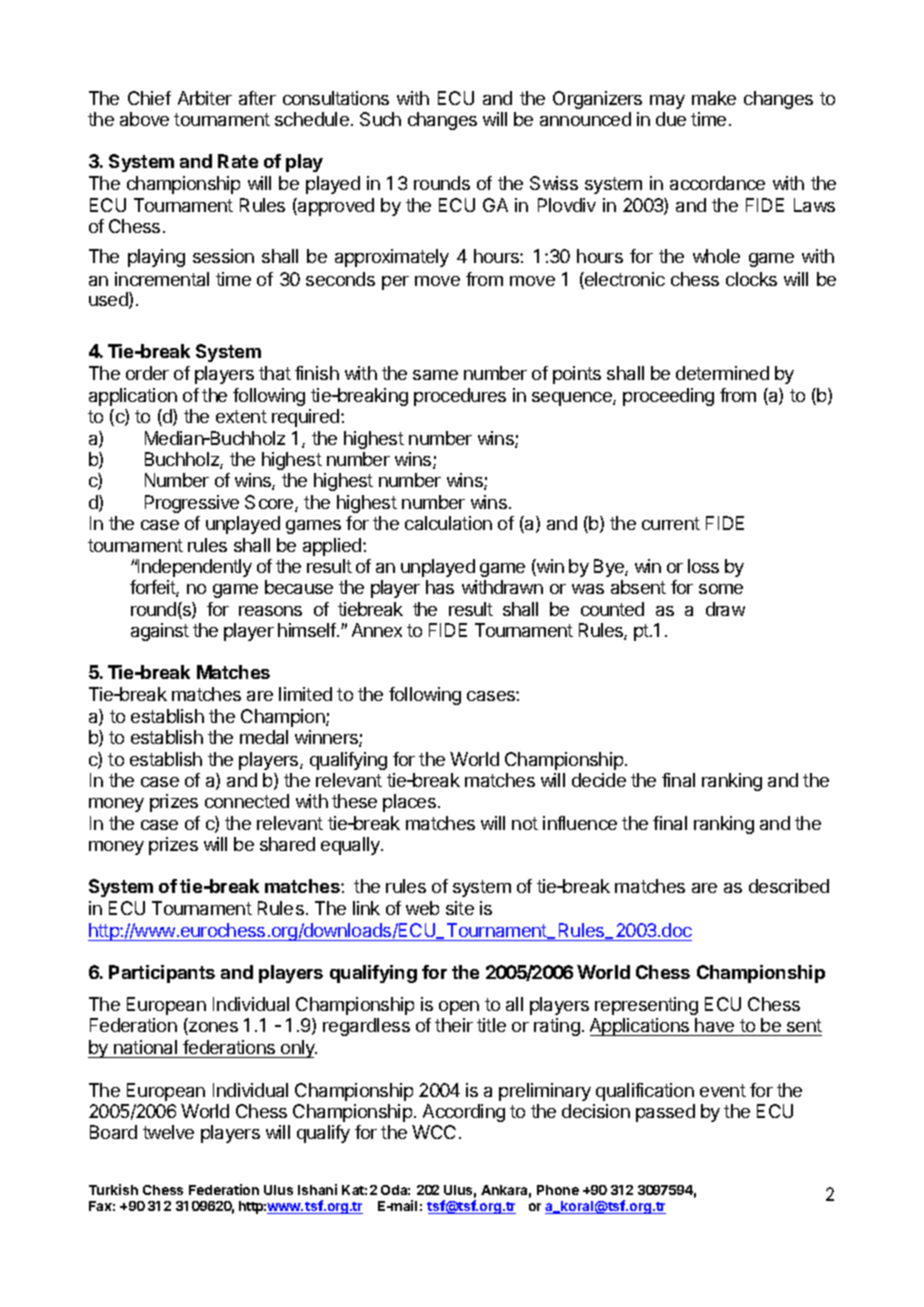 This screenshot has height=1307, width=924. I want to click on According, so click(464, 1113).
